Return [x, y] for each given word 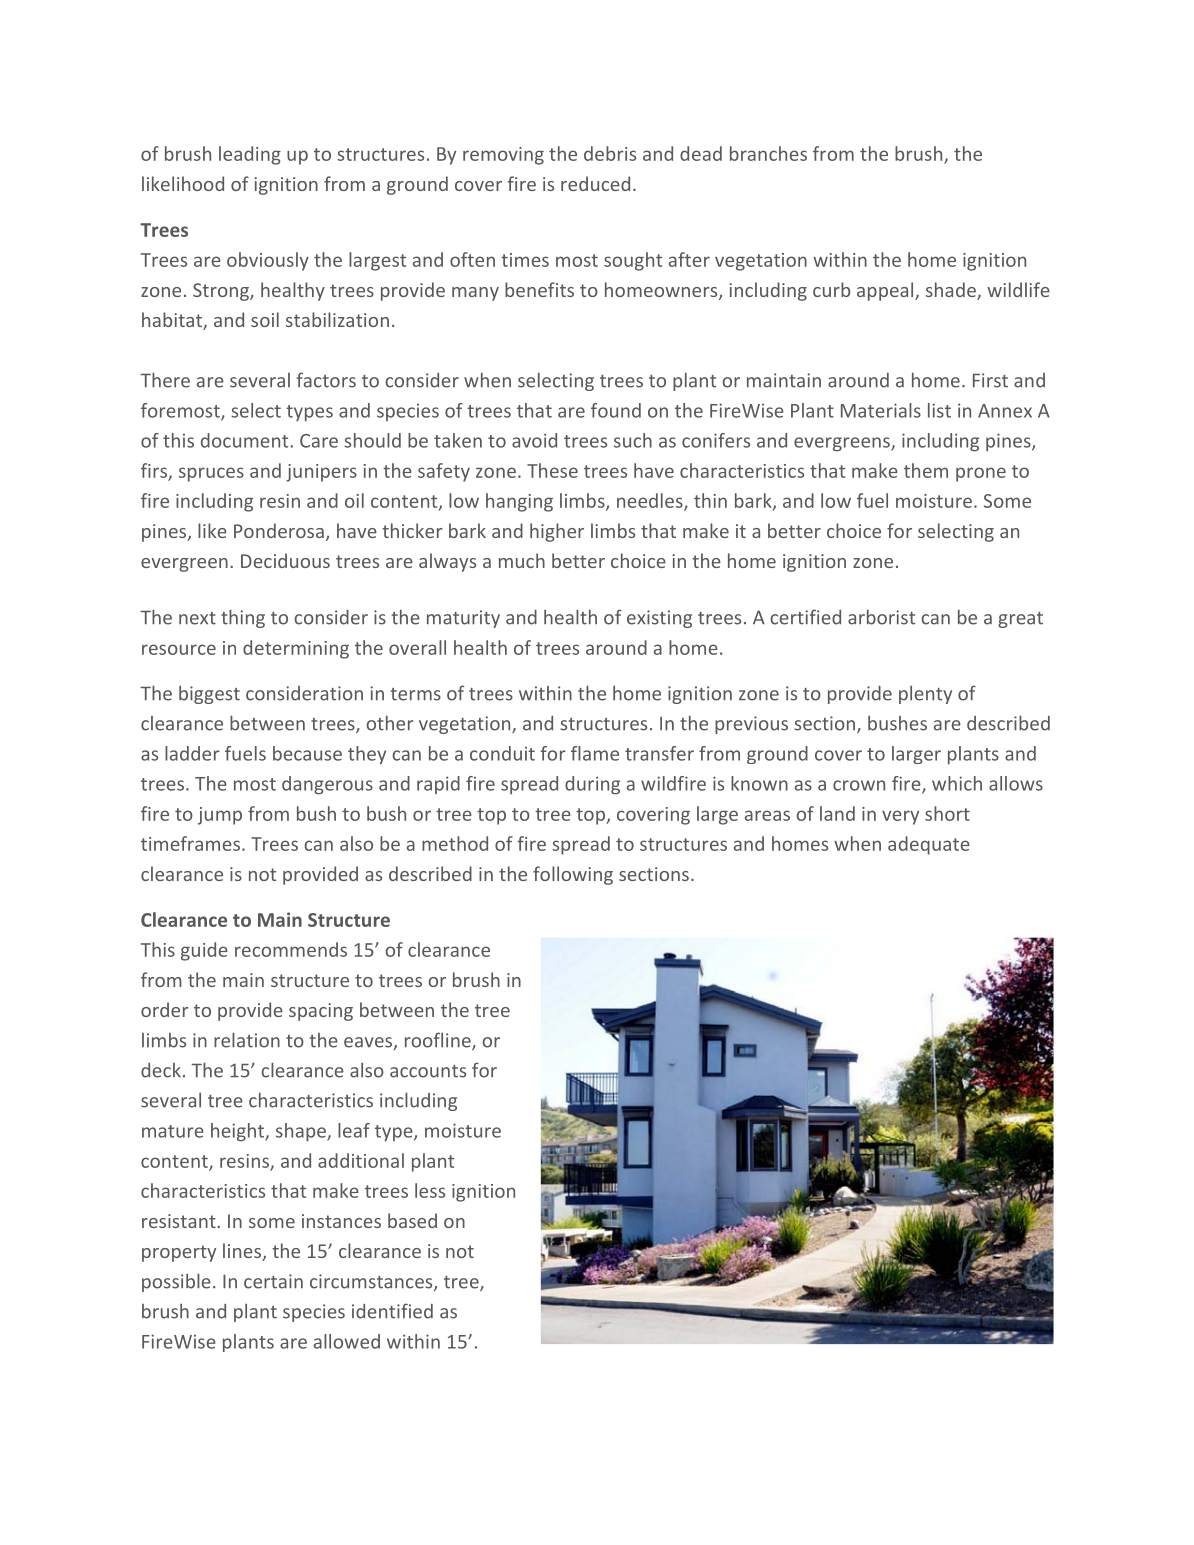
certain [273, 1281]
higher [557, 532]
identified [392, 1311]
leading [250, 155]
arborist [881, 617]
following [573, 875]
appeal [886, 291]
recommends [291, 949]
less [430, 1190]
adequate [929, 845]
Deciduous [285, 560]
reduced [595, 183]
